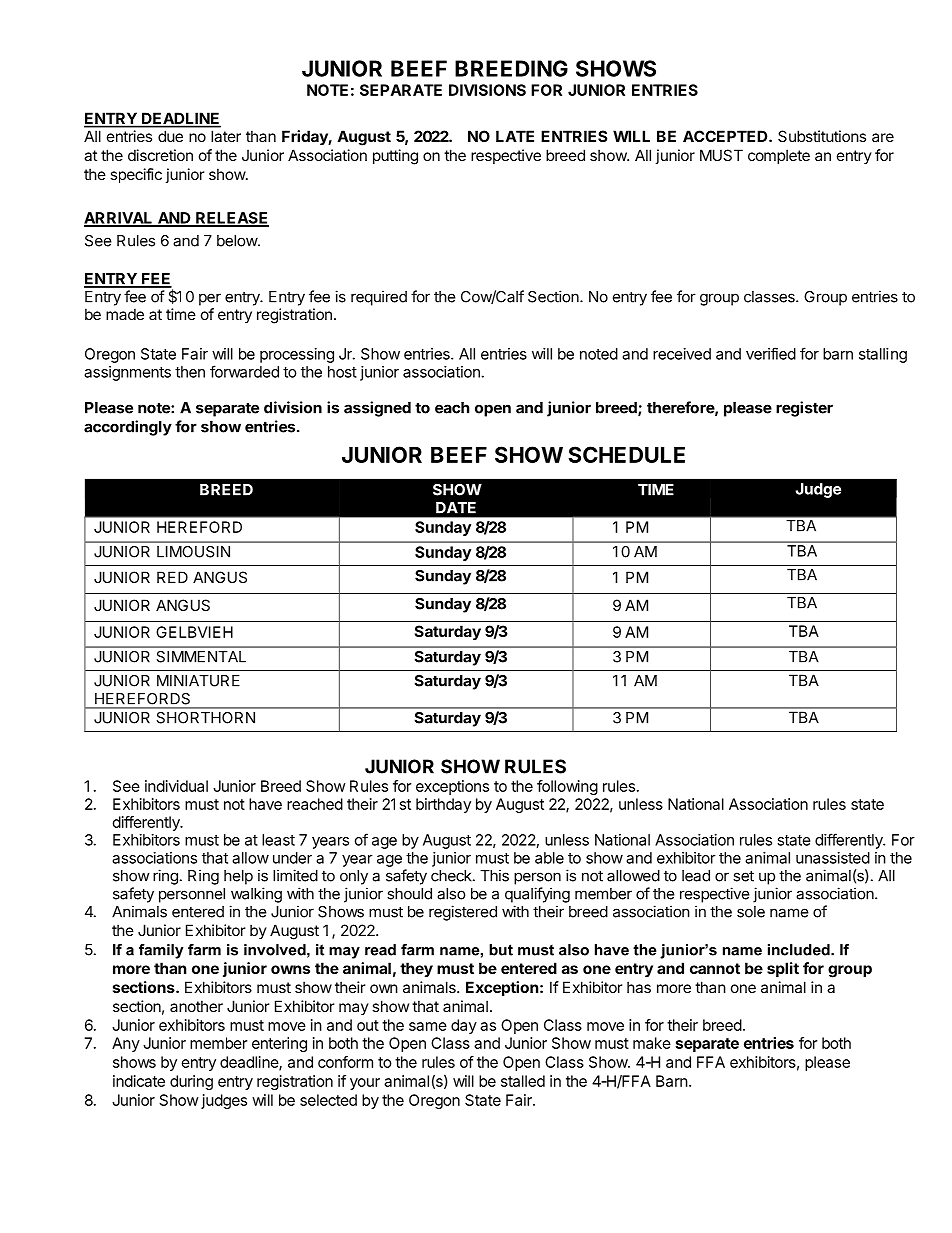 The width and height of the image is (952, 1233). Describe the element at coordinates (456, 508) in the image. I see `DATE` at that location.
